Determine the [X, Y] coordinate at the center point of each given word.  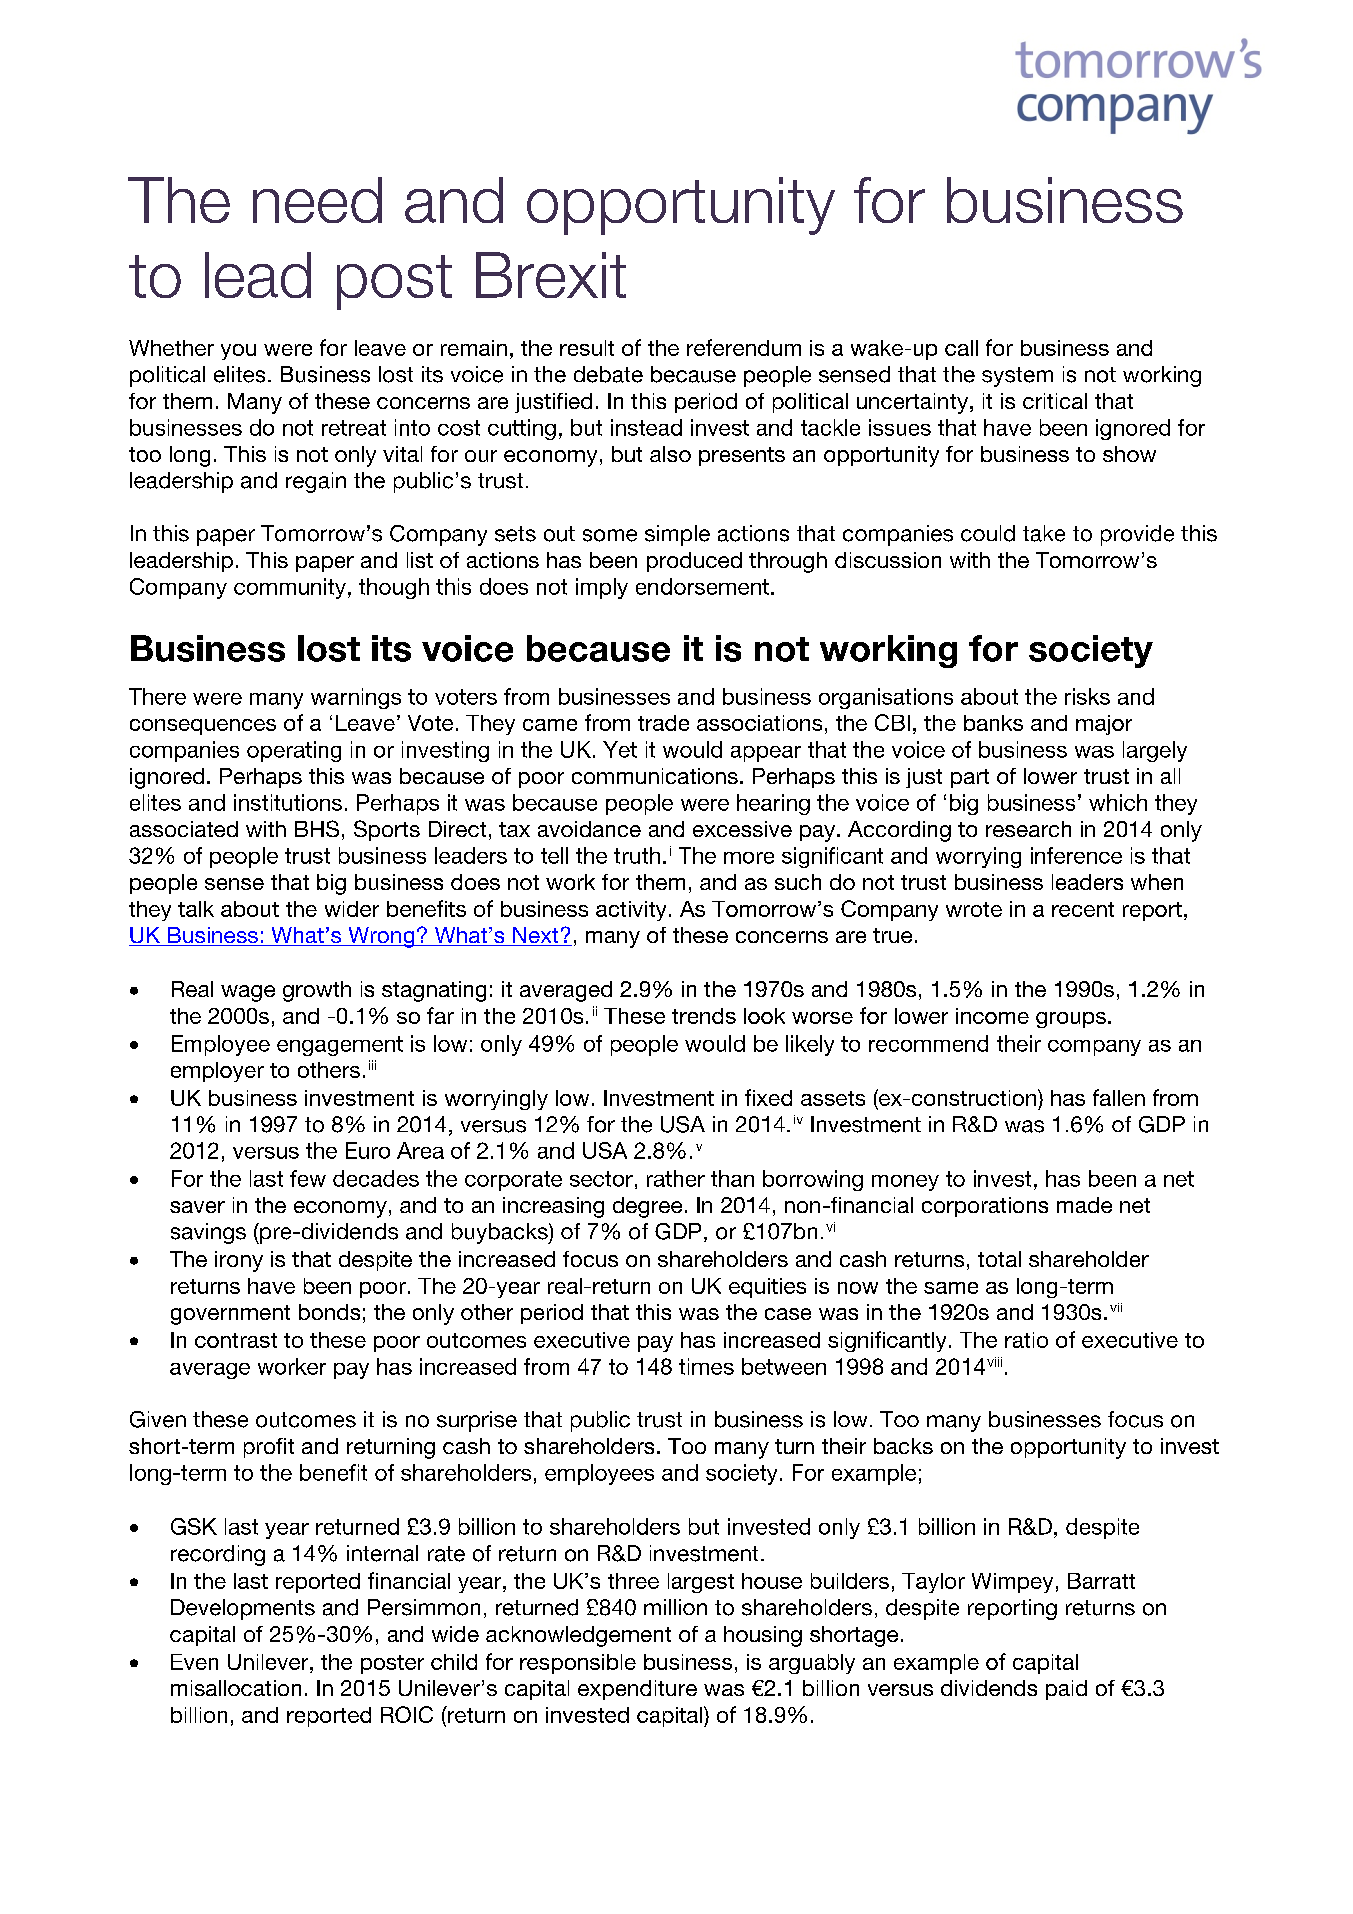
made [1084, 1205]
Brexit [551, 275]
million [675, 1607]
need [317, 200]
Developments [243, 1609]
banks [993, 723]
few [308, 1178]
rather [676, 1178]
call [961, 348]
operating [294, 751]
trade [663, 723]
